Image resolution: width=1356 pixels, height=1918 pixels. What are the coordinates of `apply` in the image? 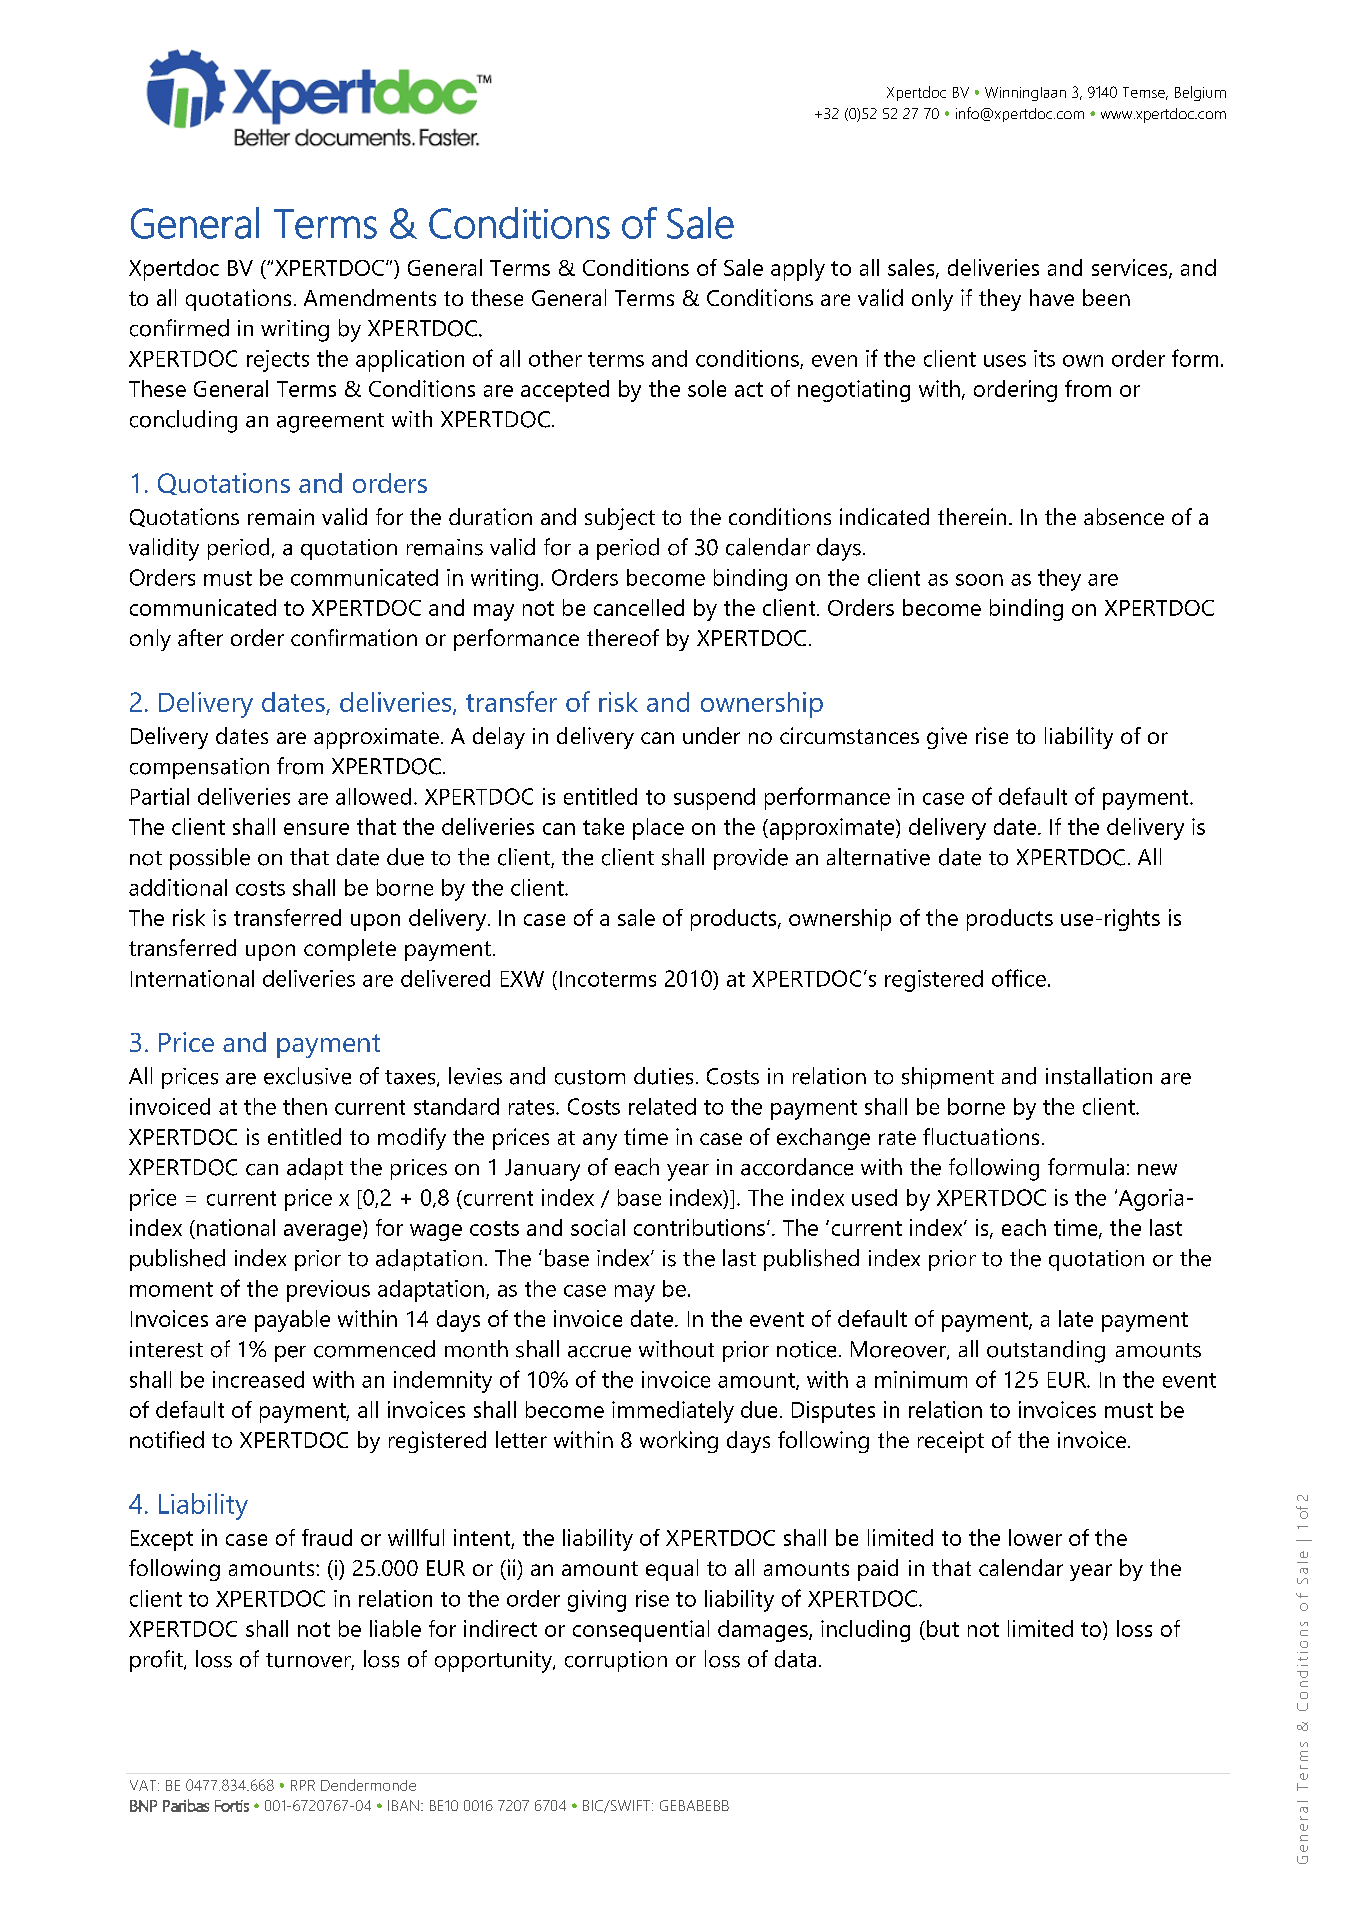 It's located at (798, 270).
